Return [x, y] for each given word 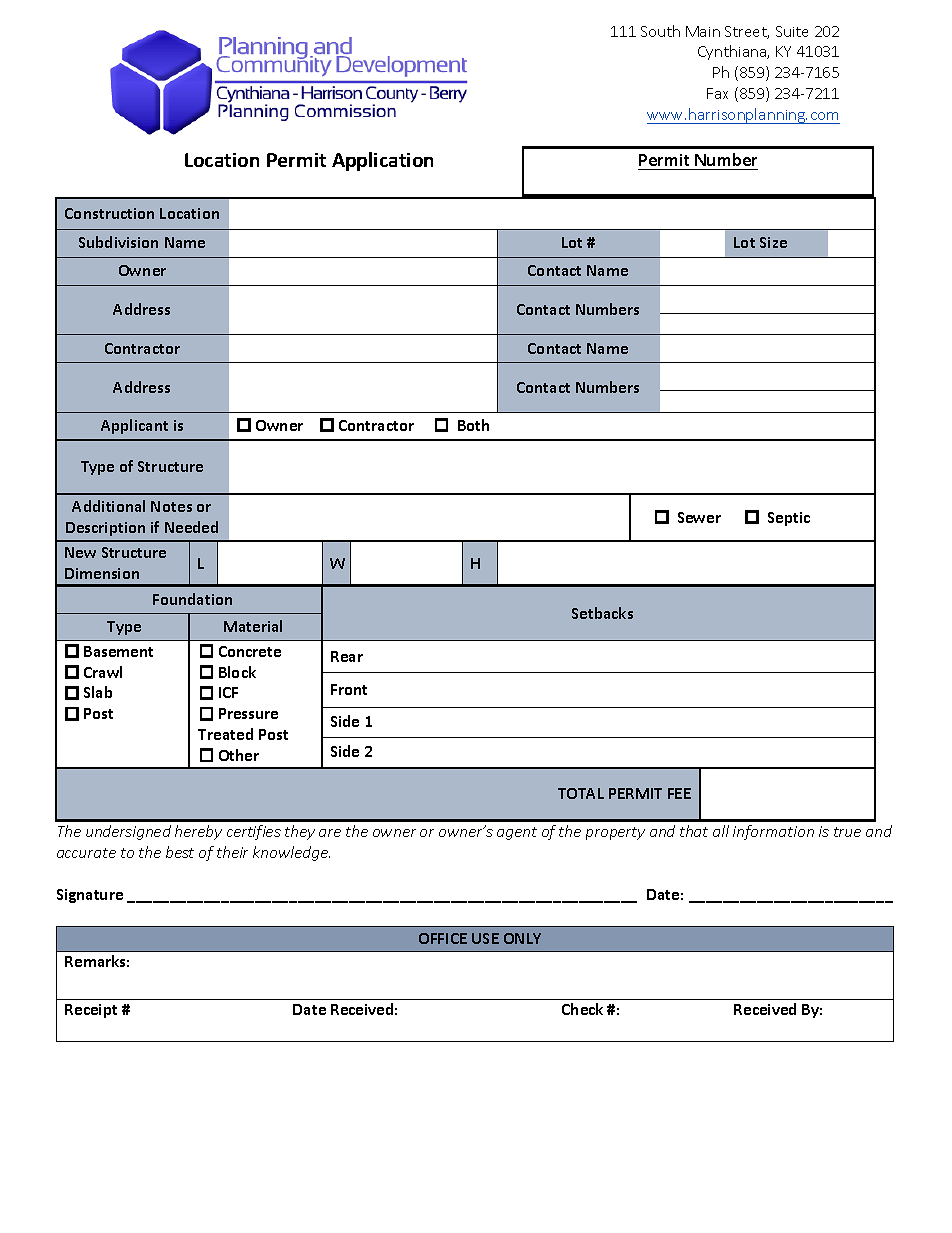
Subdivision [118, 242]
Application [382, 161]
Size [773, 242]
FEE [679, 793]
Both [473, 425]
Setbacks [602, 613]
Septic [789, 519]
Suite [792, 31]
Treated [225, 734]
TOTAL [581, 793]
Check [582, 1009]
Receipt [91, 1011]
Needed [191, 527]
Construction [109, 213]
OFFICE [443, 938]
